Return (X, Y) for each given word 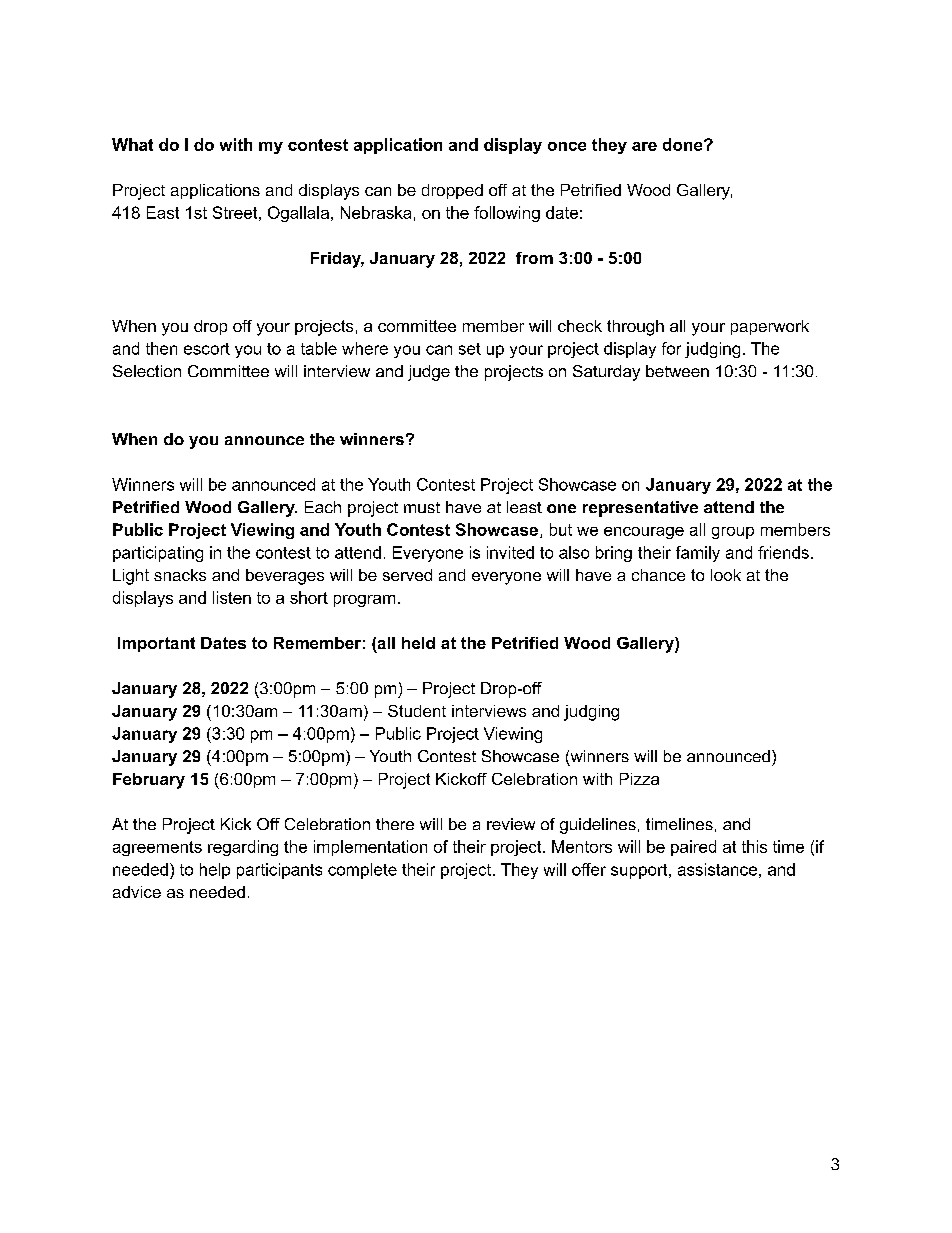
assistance (717, 869)
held (418, 643)
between (677, 371)
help (215, 871)
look (726, 575)
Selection (147, 371)
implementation (370, 848)
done (684, 144)
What (132, 144)
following (507, 214)
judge (429, 373)
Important (156, 644)
